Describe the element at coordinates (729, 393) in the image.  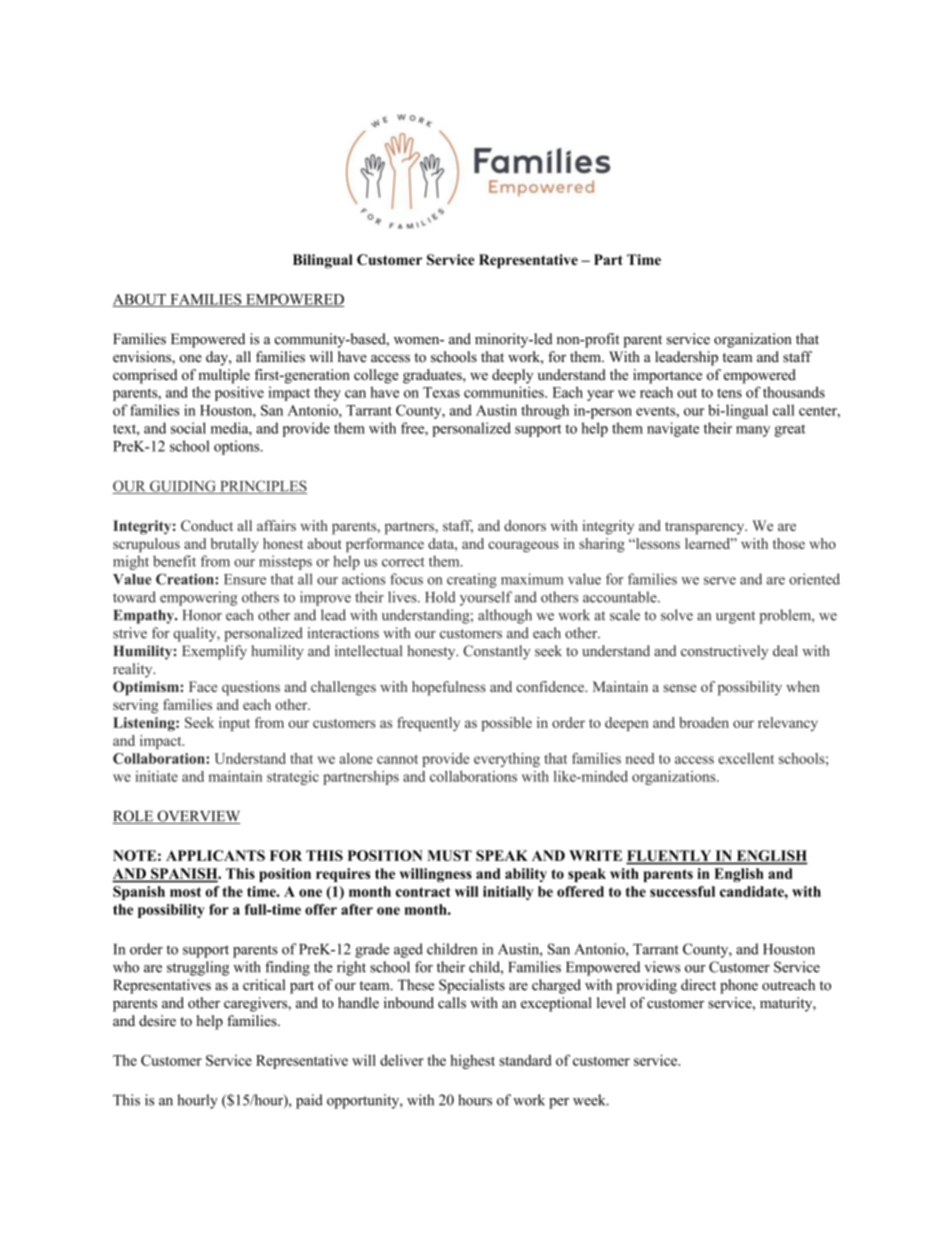
I see `tens` at that location.
